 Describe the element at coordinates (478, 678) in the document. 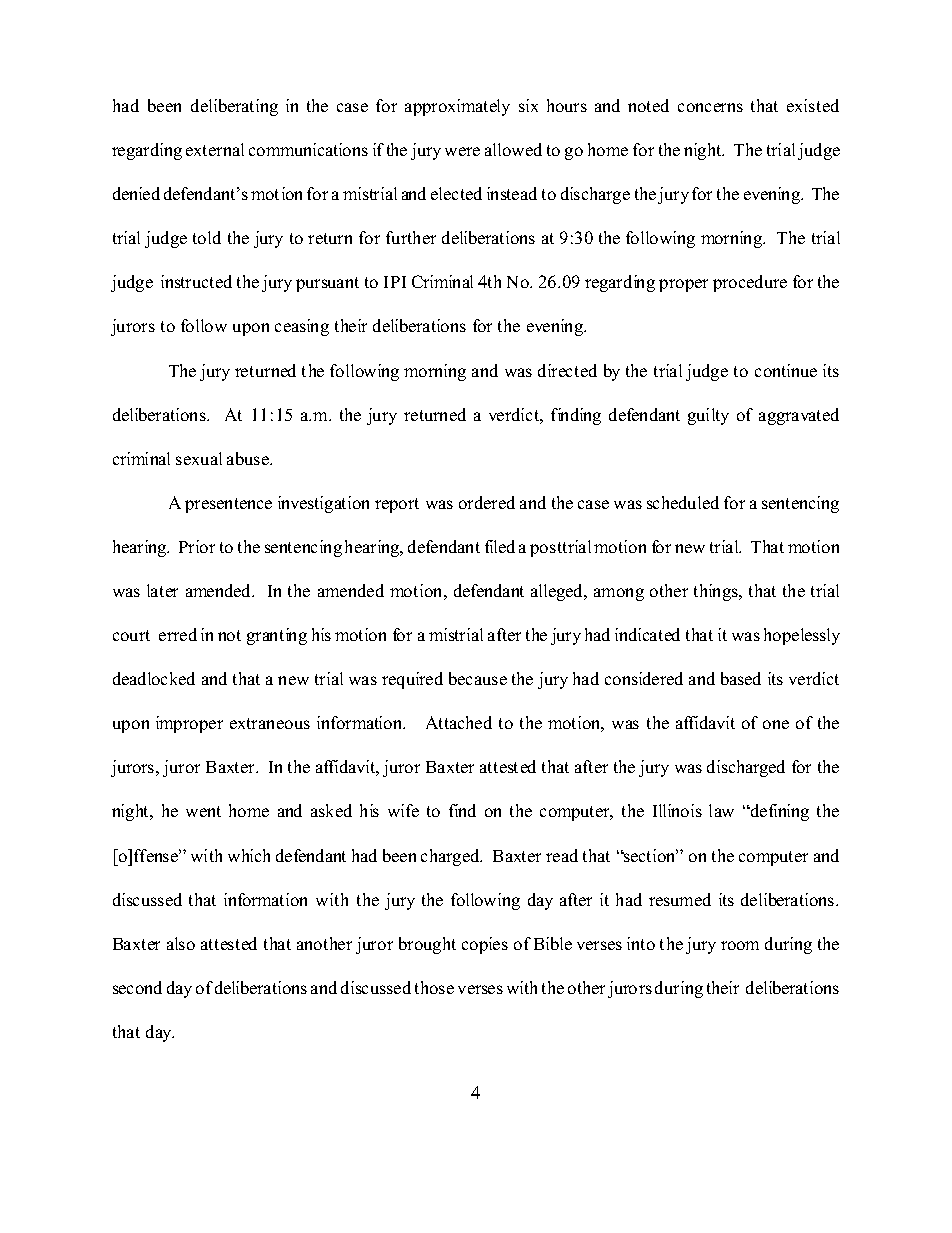

I see `because` at that location.
